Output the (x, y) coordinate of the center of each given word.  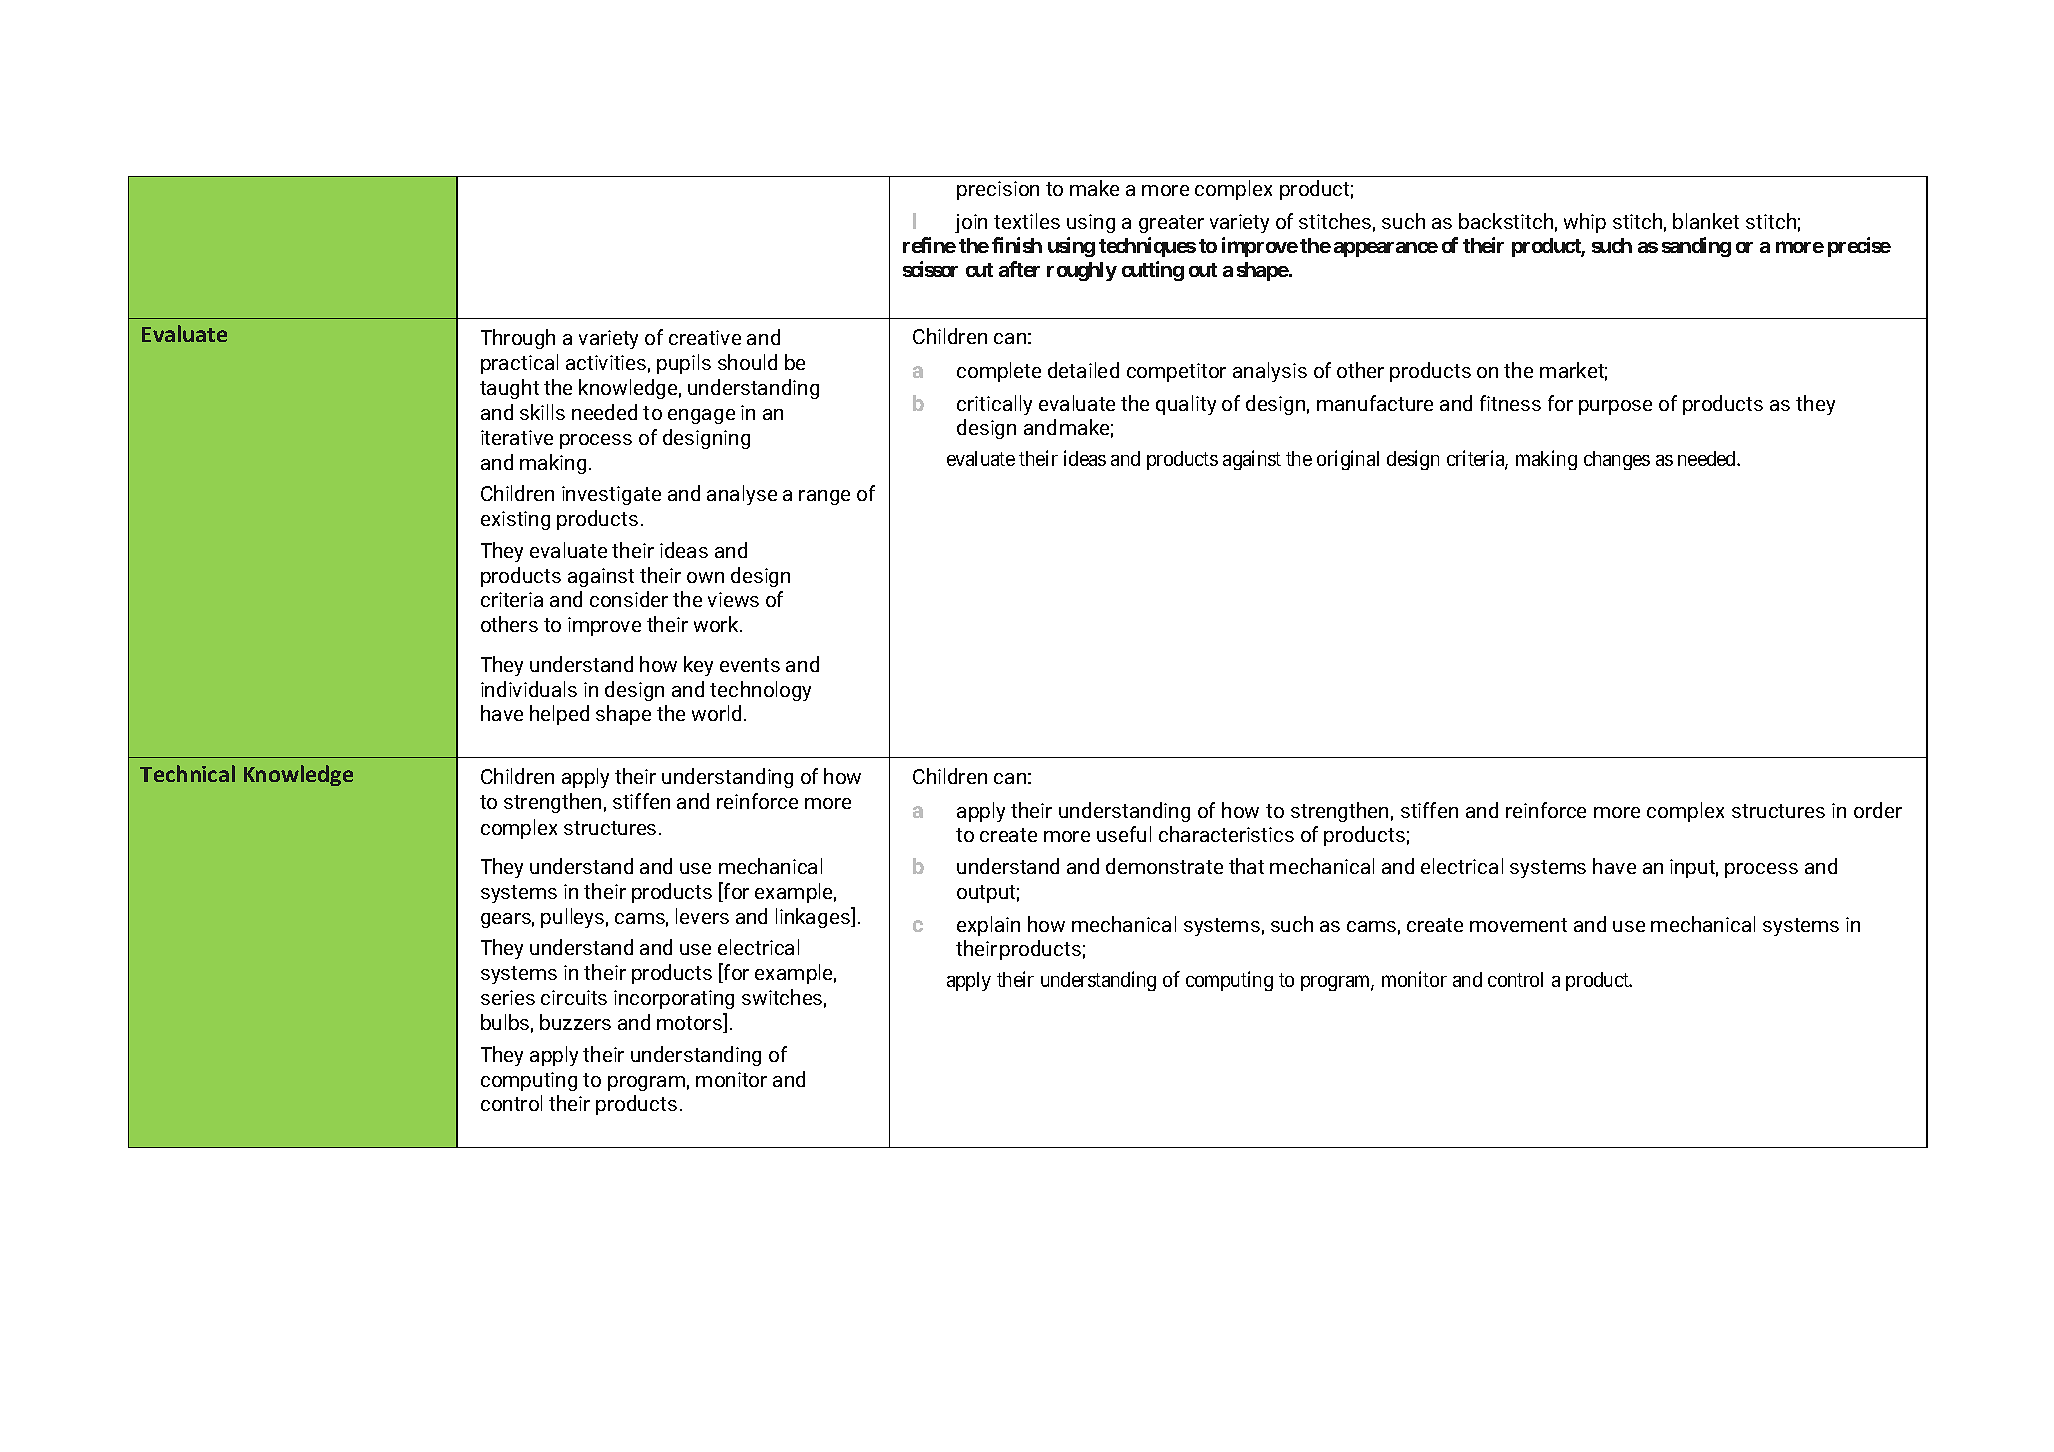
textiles (1027, 221)
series (508, 997)
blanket (1706, 221)
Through (518, 339)
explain (988, 926)
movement (1518, 925)
